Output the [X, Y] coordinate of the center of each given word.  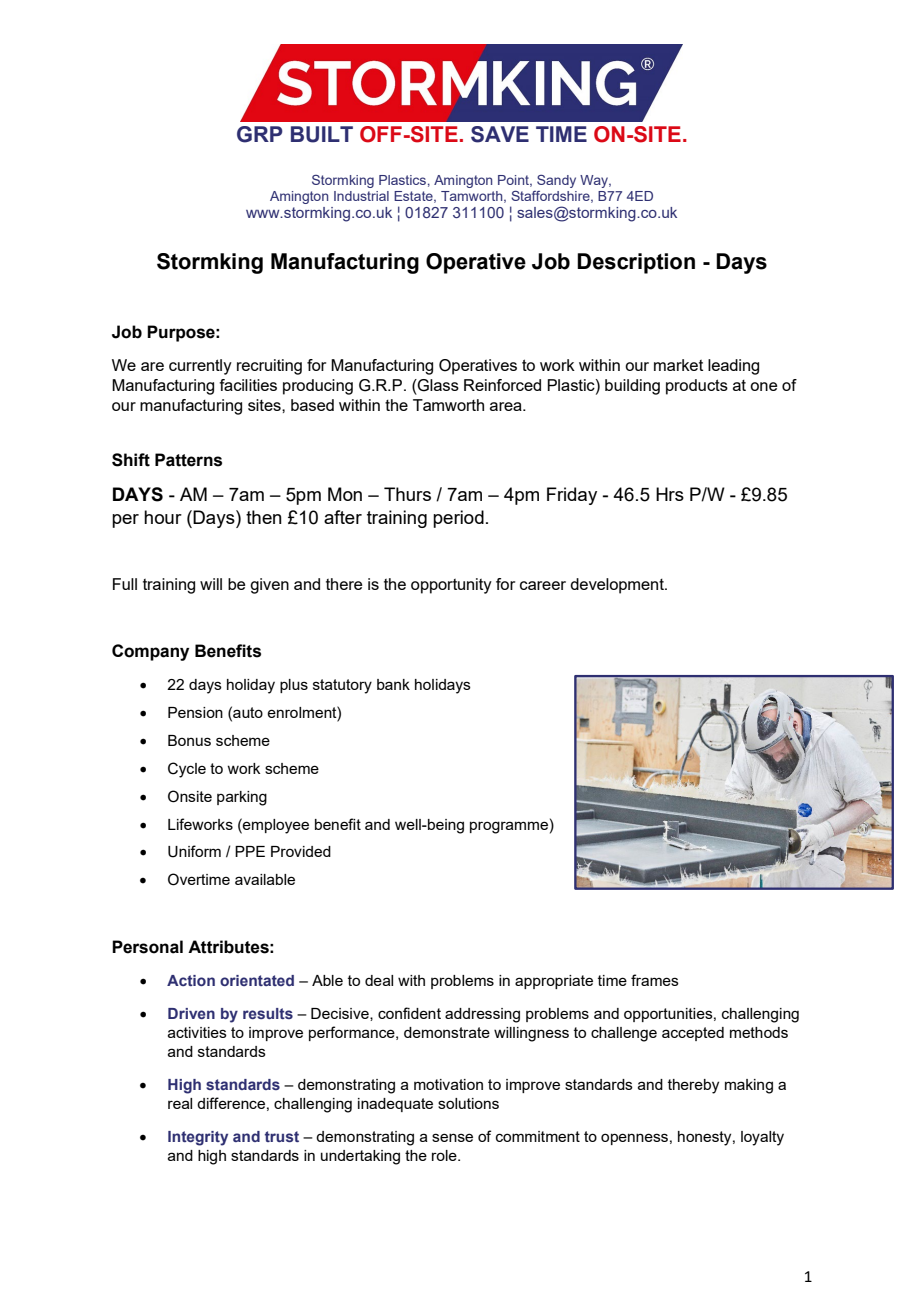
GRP [260, 134]
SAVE [500, 134]
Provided [301, 851]
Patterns [188, 460]
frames [655, 980]
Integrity [198, 1138]
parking [242, 798]
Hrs [670, 494]
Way [595, 181]
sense [452, 1137]
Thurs [407, 494]
